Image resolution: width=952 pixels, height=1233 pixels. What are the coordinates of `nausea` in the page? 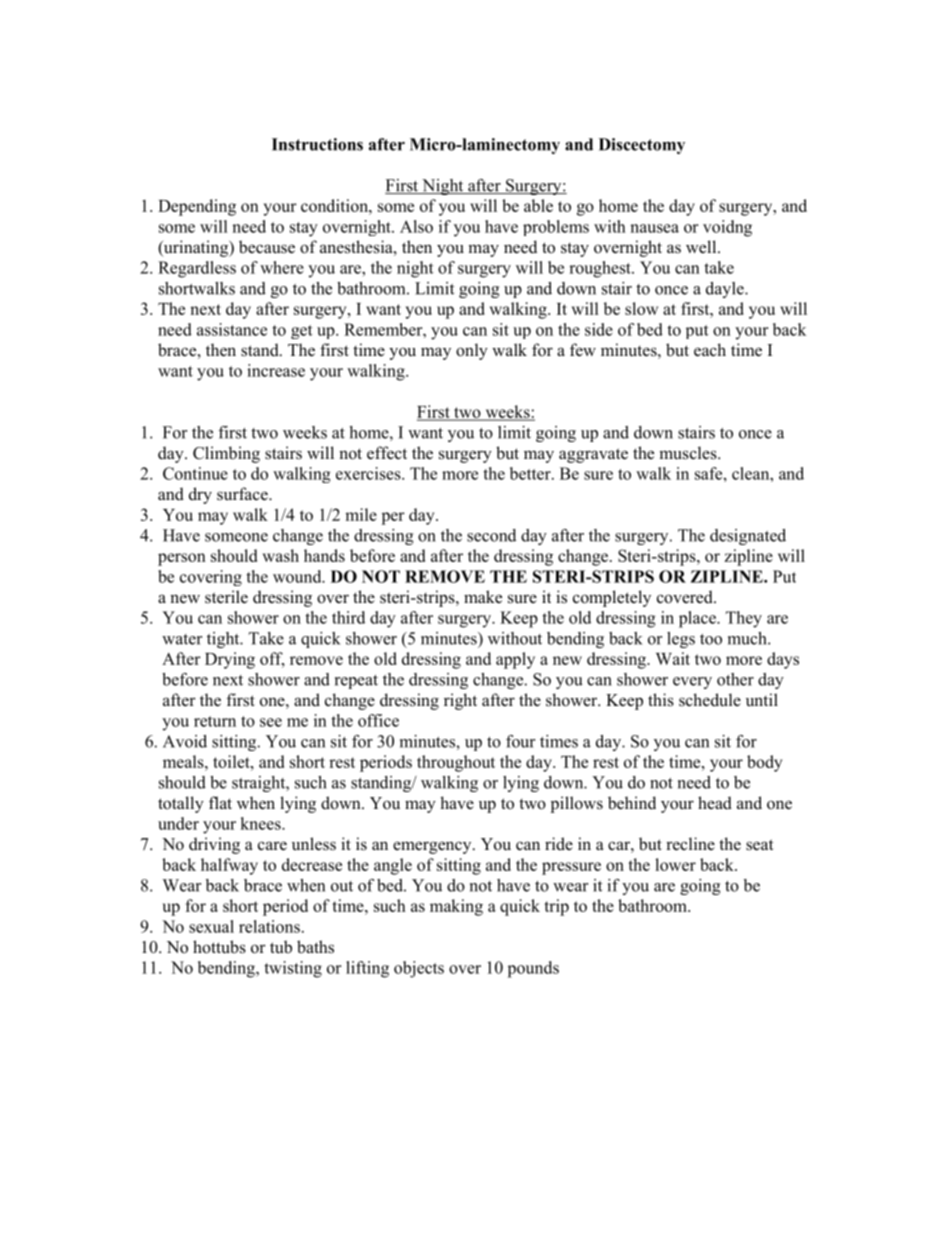 It's located at (654, 228).
